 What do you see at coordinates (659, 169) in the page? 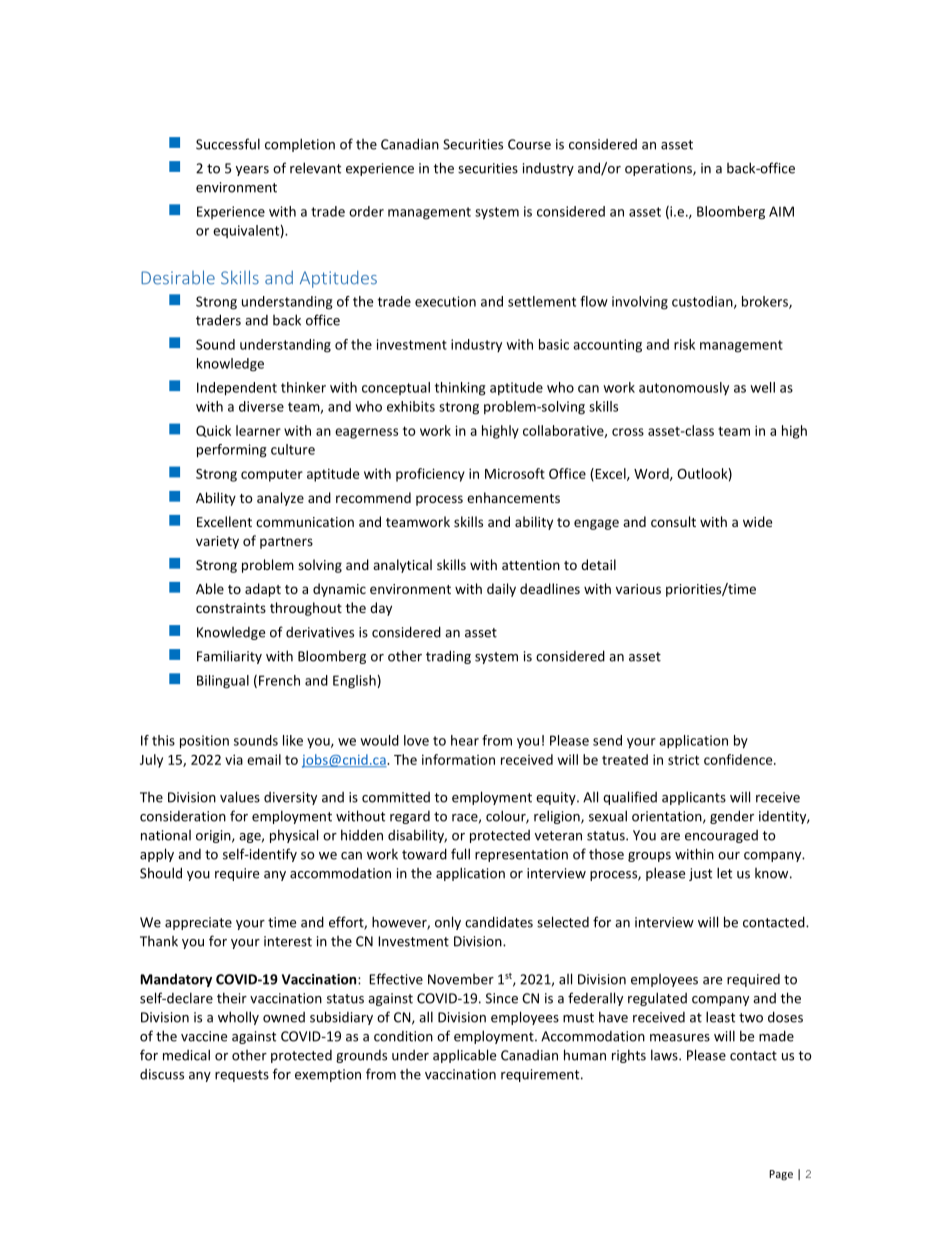
I see `operations` at bounding box center [659, 169].
